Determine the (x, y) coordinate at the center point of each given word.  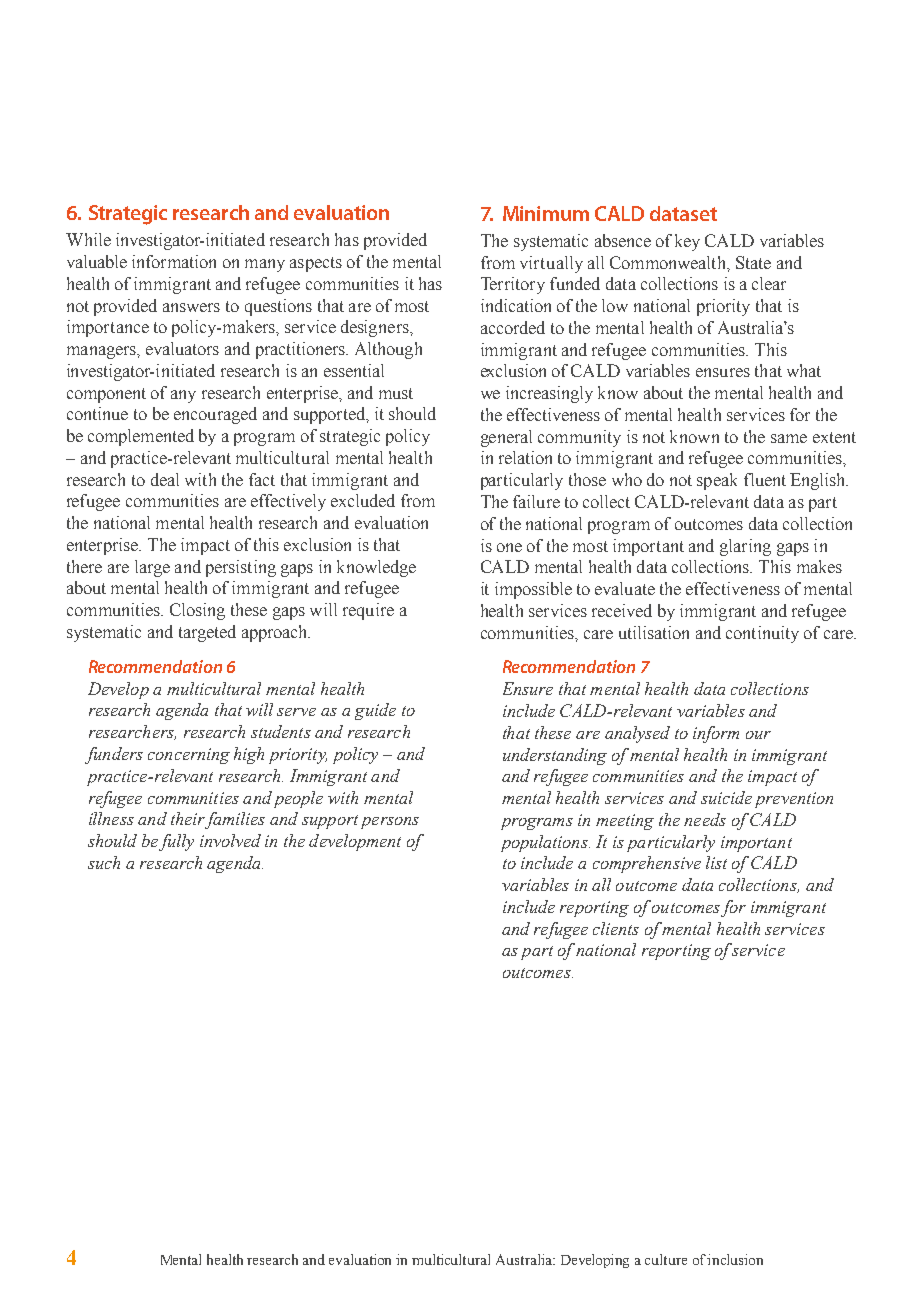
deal (165, 479)
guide (375, 711)
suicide (726, 797)
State (753, 262)
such (104, 862)
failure (536, 501)
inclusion (735, 1259)
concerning (189, 756)
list (716, 862)
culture (666, 1259)
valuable (97, 261)
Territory (513, 285)
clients (616, 928)
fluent (765, 479)
